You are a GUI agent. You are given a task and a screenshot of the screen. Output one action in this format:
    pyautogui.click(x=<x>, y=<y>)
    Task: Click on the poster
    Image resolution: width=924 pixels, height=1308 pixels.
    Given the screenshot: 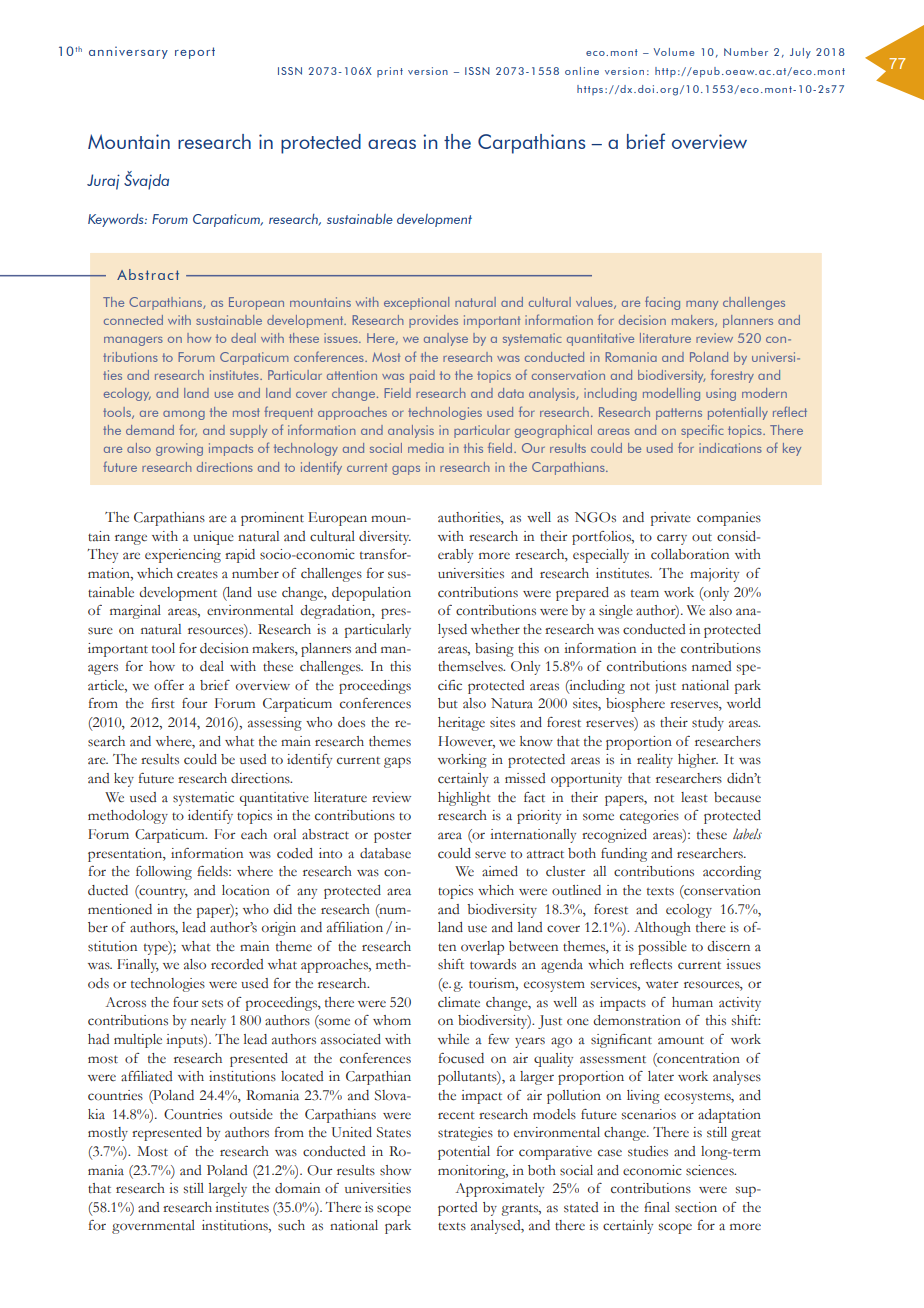 What is the action you would take?
    pyautogui.click(x=392, y=837)
